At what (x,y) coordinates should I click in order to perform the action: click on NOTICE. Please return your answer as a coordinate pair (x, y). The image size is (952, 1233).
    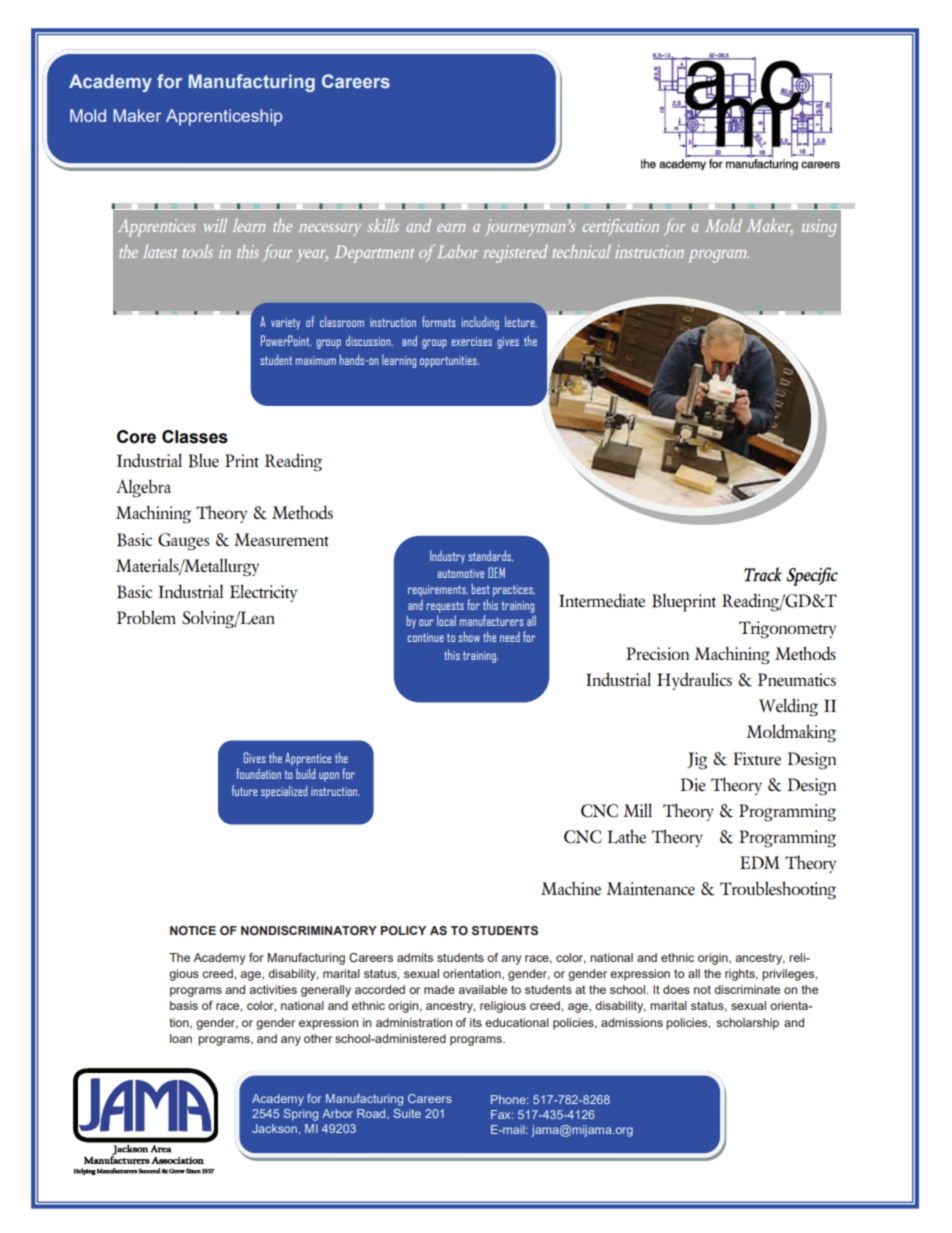
    Looking at the image, I should click on (193, 930).
